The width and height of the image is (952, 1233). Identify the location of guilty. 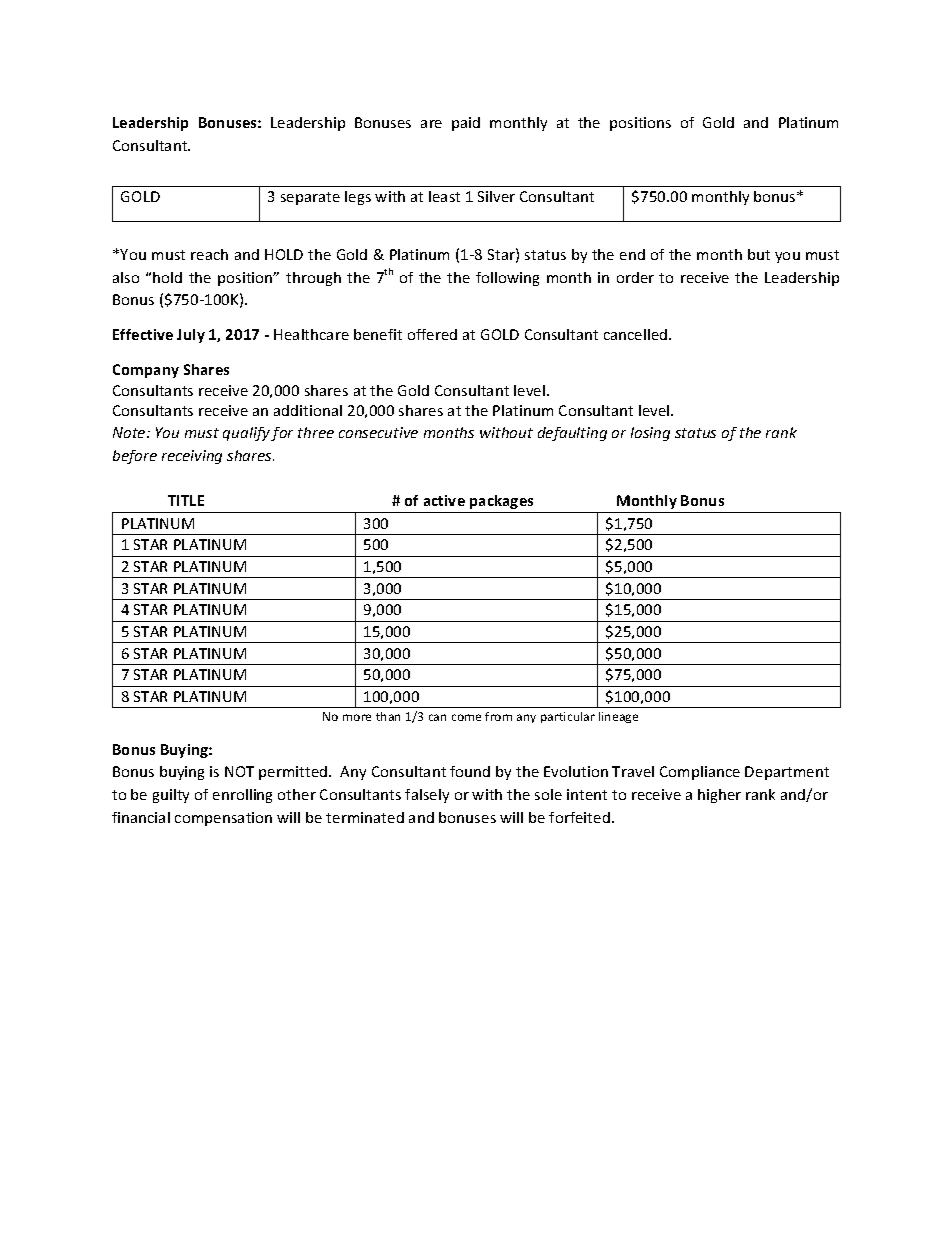
(171, 796).
